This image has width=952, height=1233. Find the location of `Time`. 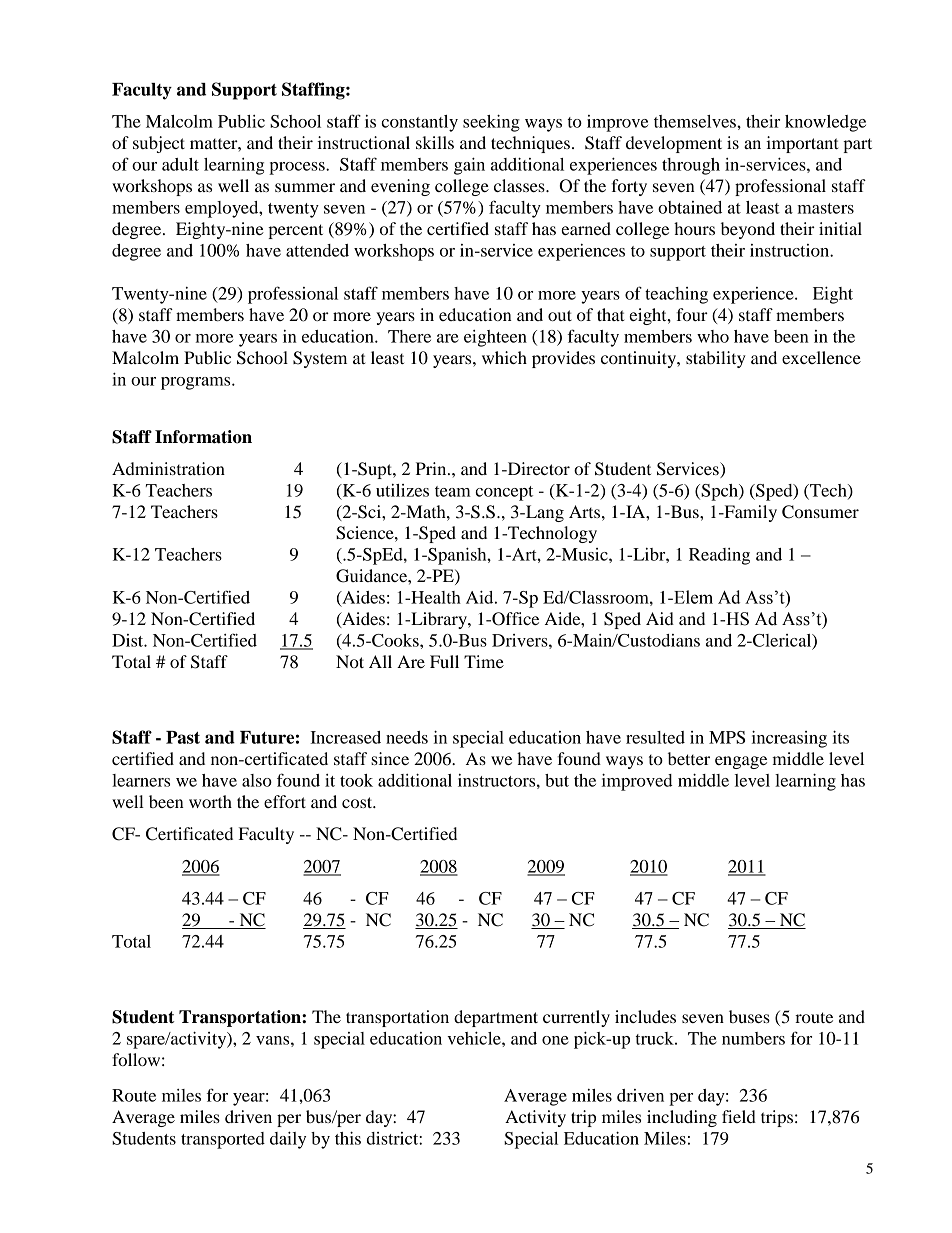

Time is located at coordinates (484, 661).
